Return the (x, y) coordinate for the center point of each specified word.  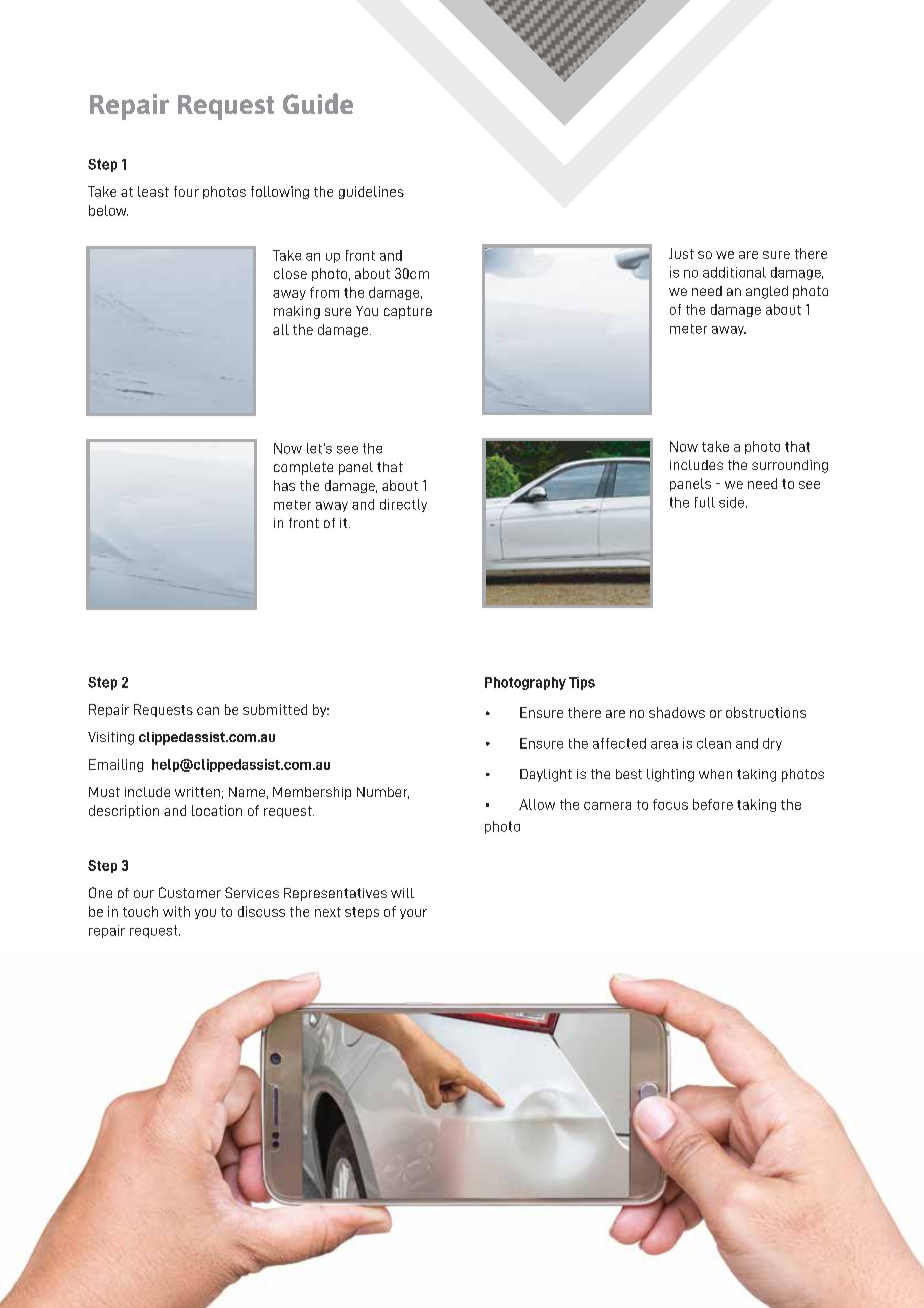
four (186, 191)
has (284, 485)
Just (681, 253)
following (280, 192)
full (705, 502)
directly (403, 505)
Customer (190, 892)
